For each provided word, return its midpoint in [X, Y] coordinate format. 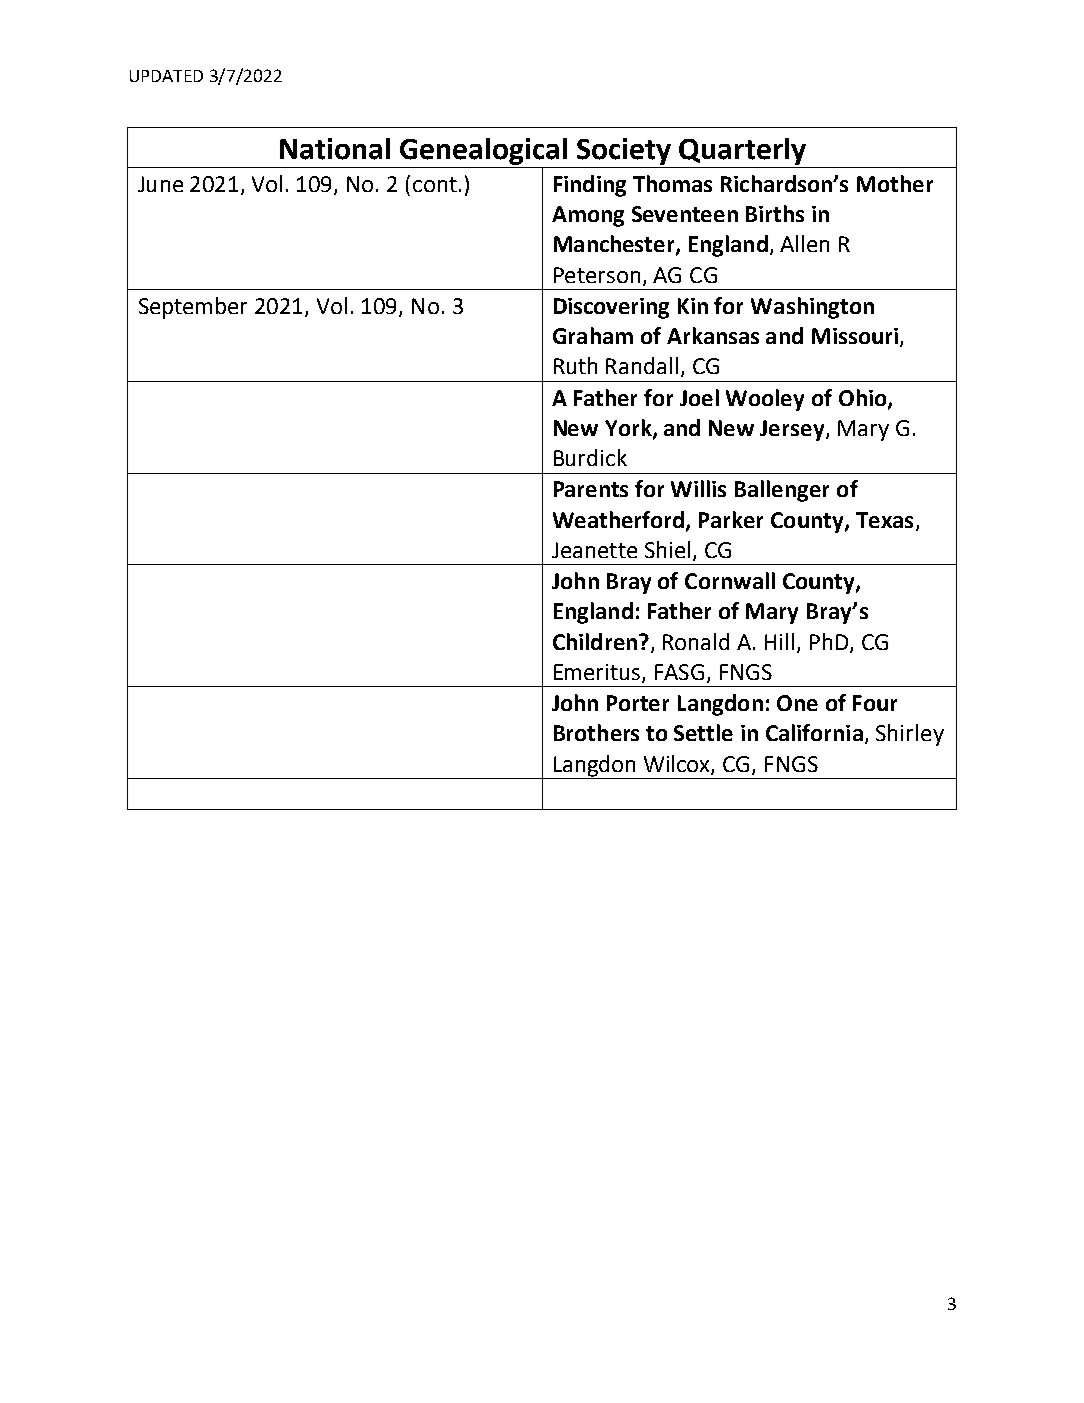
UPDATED [166, 76]
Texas [884, 520]
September [193, 308]
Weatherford [618, 519]
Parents [591, 489]
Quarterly [742, 151]
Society [624, 151]
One [797, 703]
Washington [812, 308]
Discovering [611, 308]
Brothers [596, 732]
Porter [638, 703]
